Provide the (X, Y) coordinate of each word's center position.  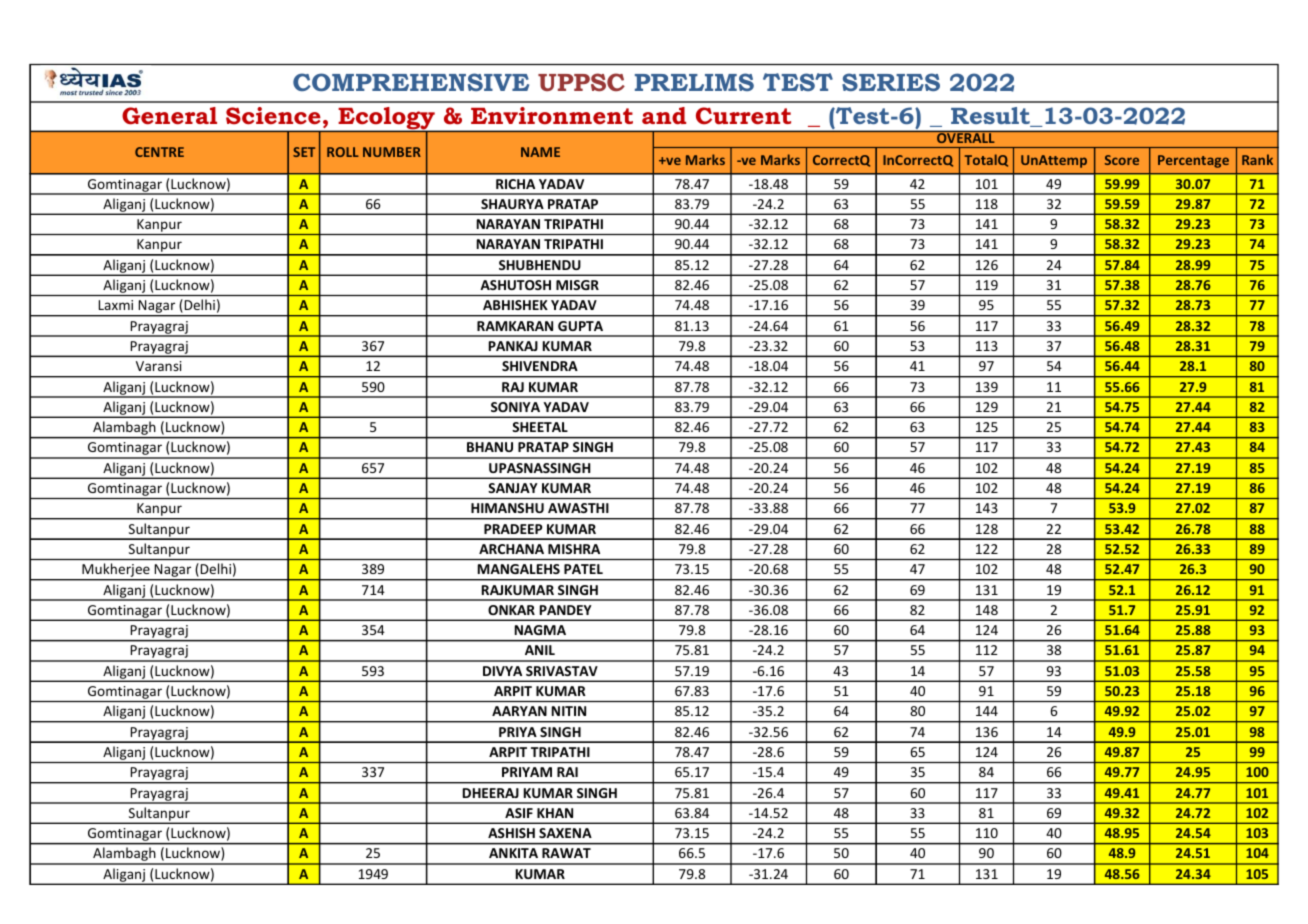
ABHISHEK (515, 305)
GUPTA (580, 326)
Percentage (1193, 161)
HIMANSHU (507, 508)
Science (273, 116)
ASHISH (511, 833)
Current (743, 116)
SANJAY (513, 488)
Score (1122, 160)
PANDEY (566, 610)
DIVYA (502, 671)
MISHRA (574, 549)
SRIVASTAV (562, 671)
